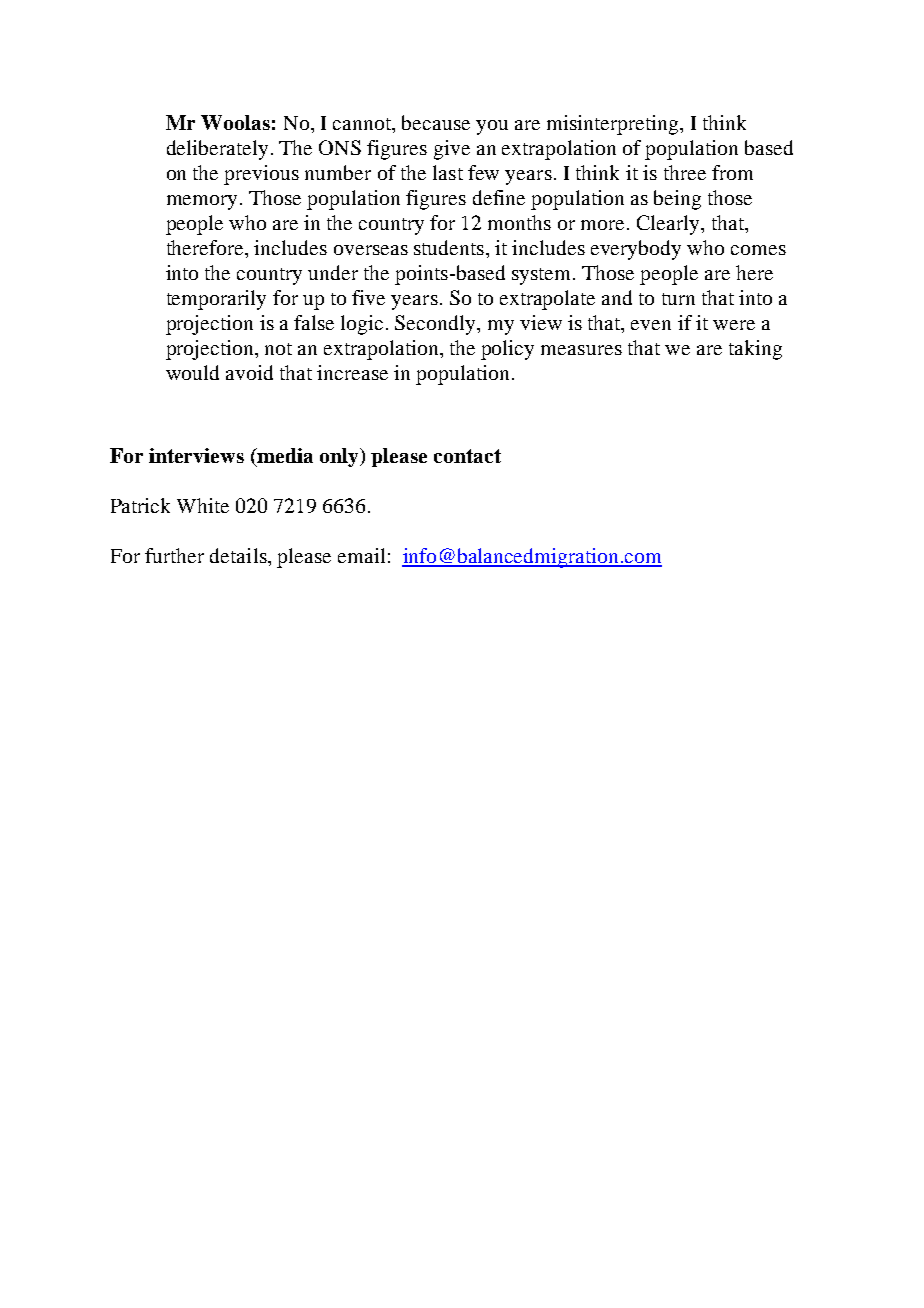 Image resolution: width=924 pixels, height=1308 pixels. Describe the element at coordinates (436, 325) in the screenshot. I see `Secondly` at that location.
